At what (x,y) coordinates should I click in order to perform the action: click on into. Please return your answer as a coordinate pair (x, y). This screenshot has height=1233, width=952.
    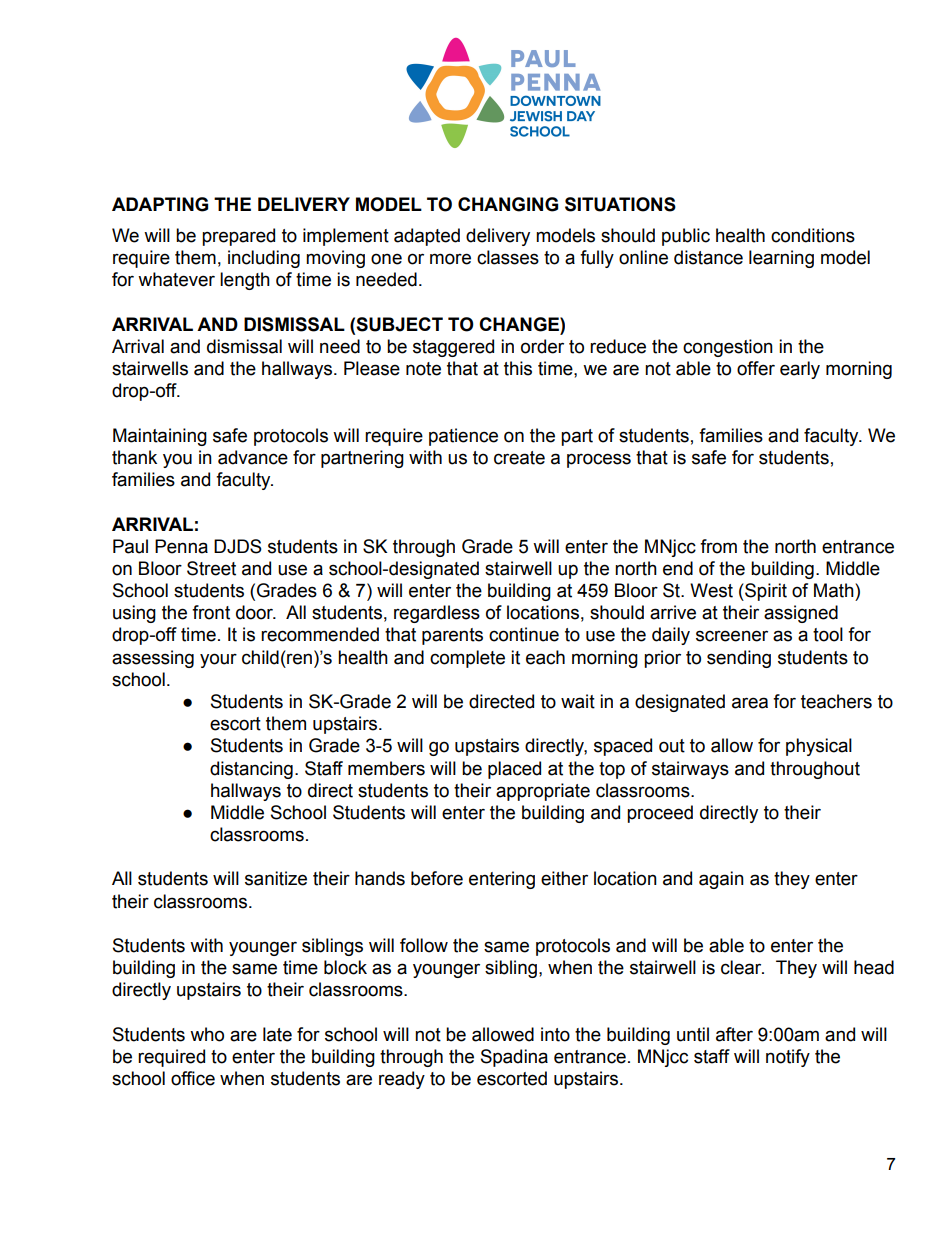
    Looking at the image, I should click on (555, 1034).
